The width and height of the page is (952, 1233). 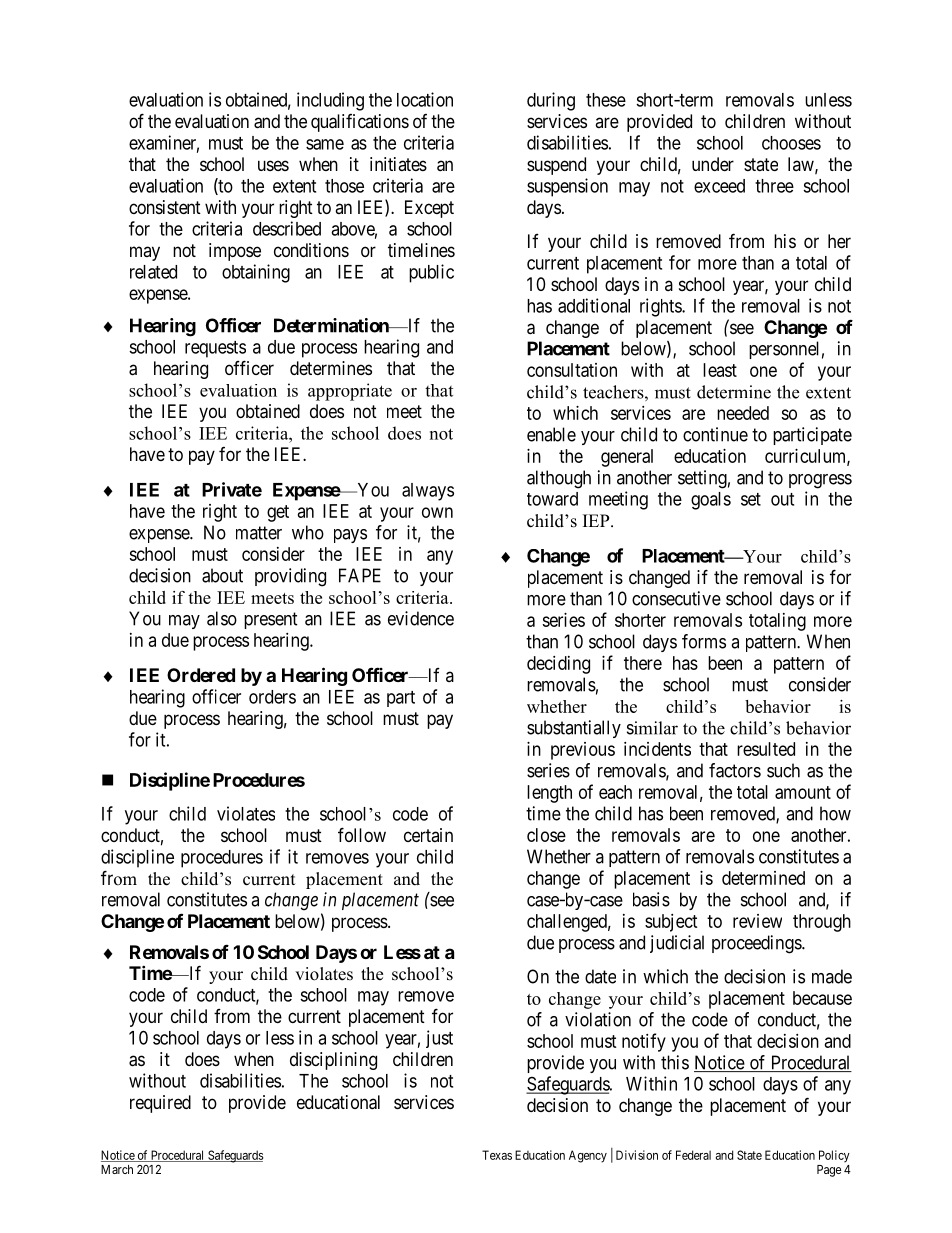 What do you see at coordinates (160, 1104) in the page?
I see `required` at bounding box center [160, 1104].
